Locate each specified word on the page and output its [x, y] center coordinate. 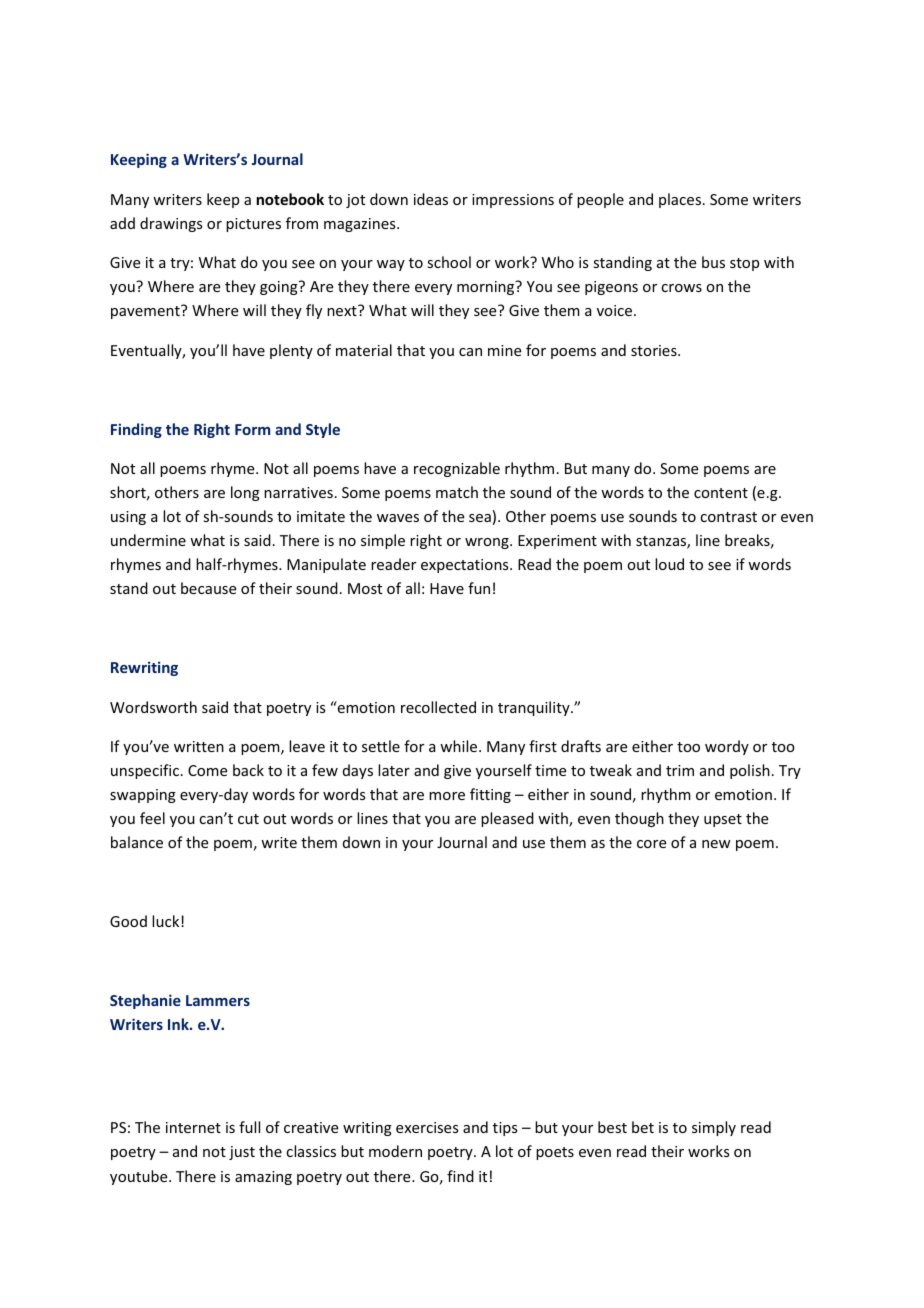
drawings [171, 224]
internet [193, 1127]
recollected [438, 707]
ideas [431, 199]
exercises [427, 1127]
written [199, 746]
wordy [727, 747]
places [681, 200]
